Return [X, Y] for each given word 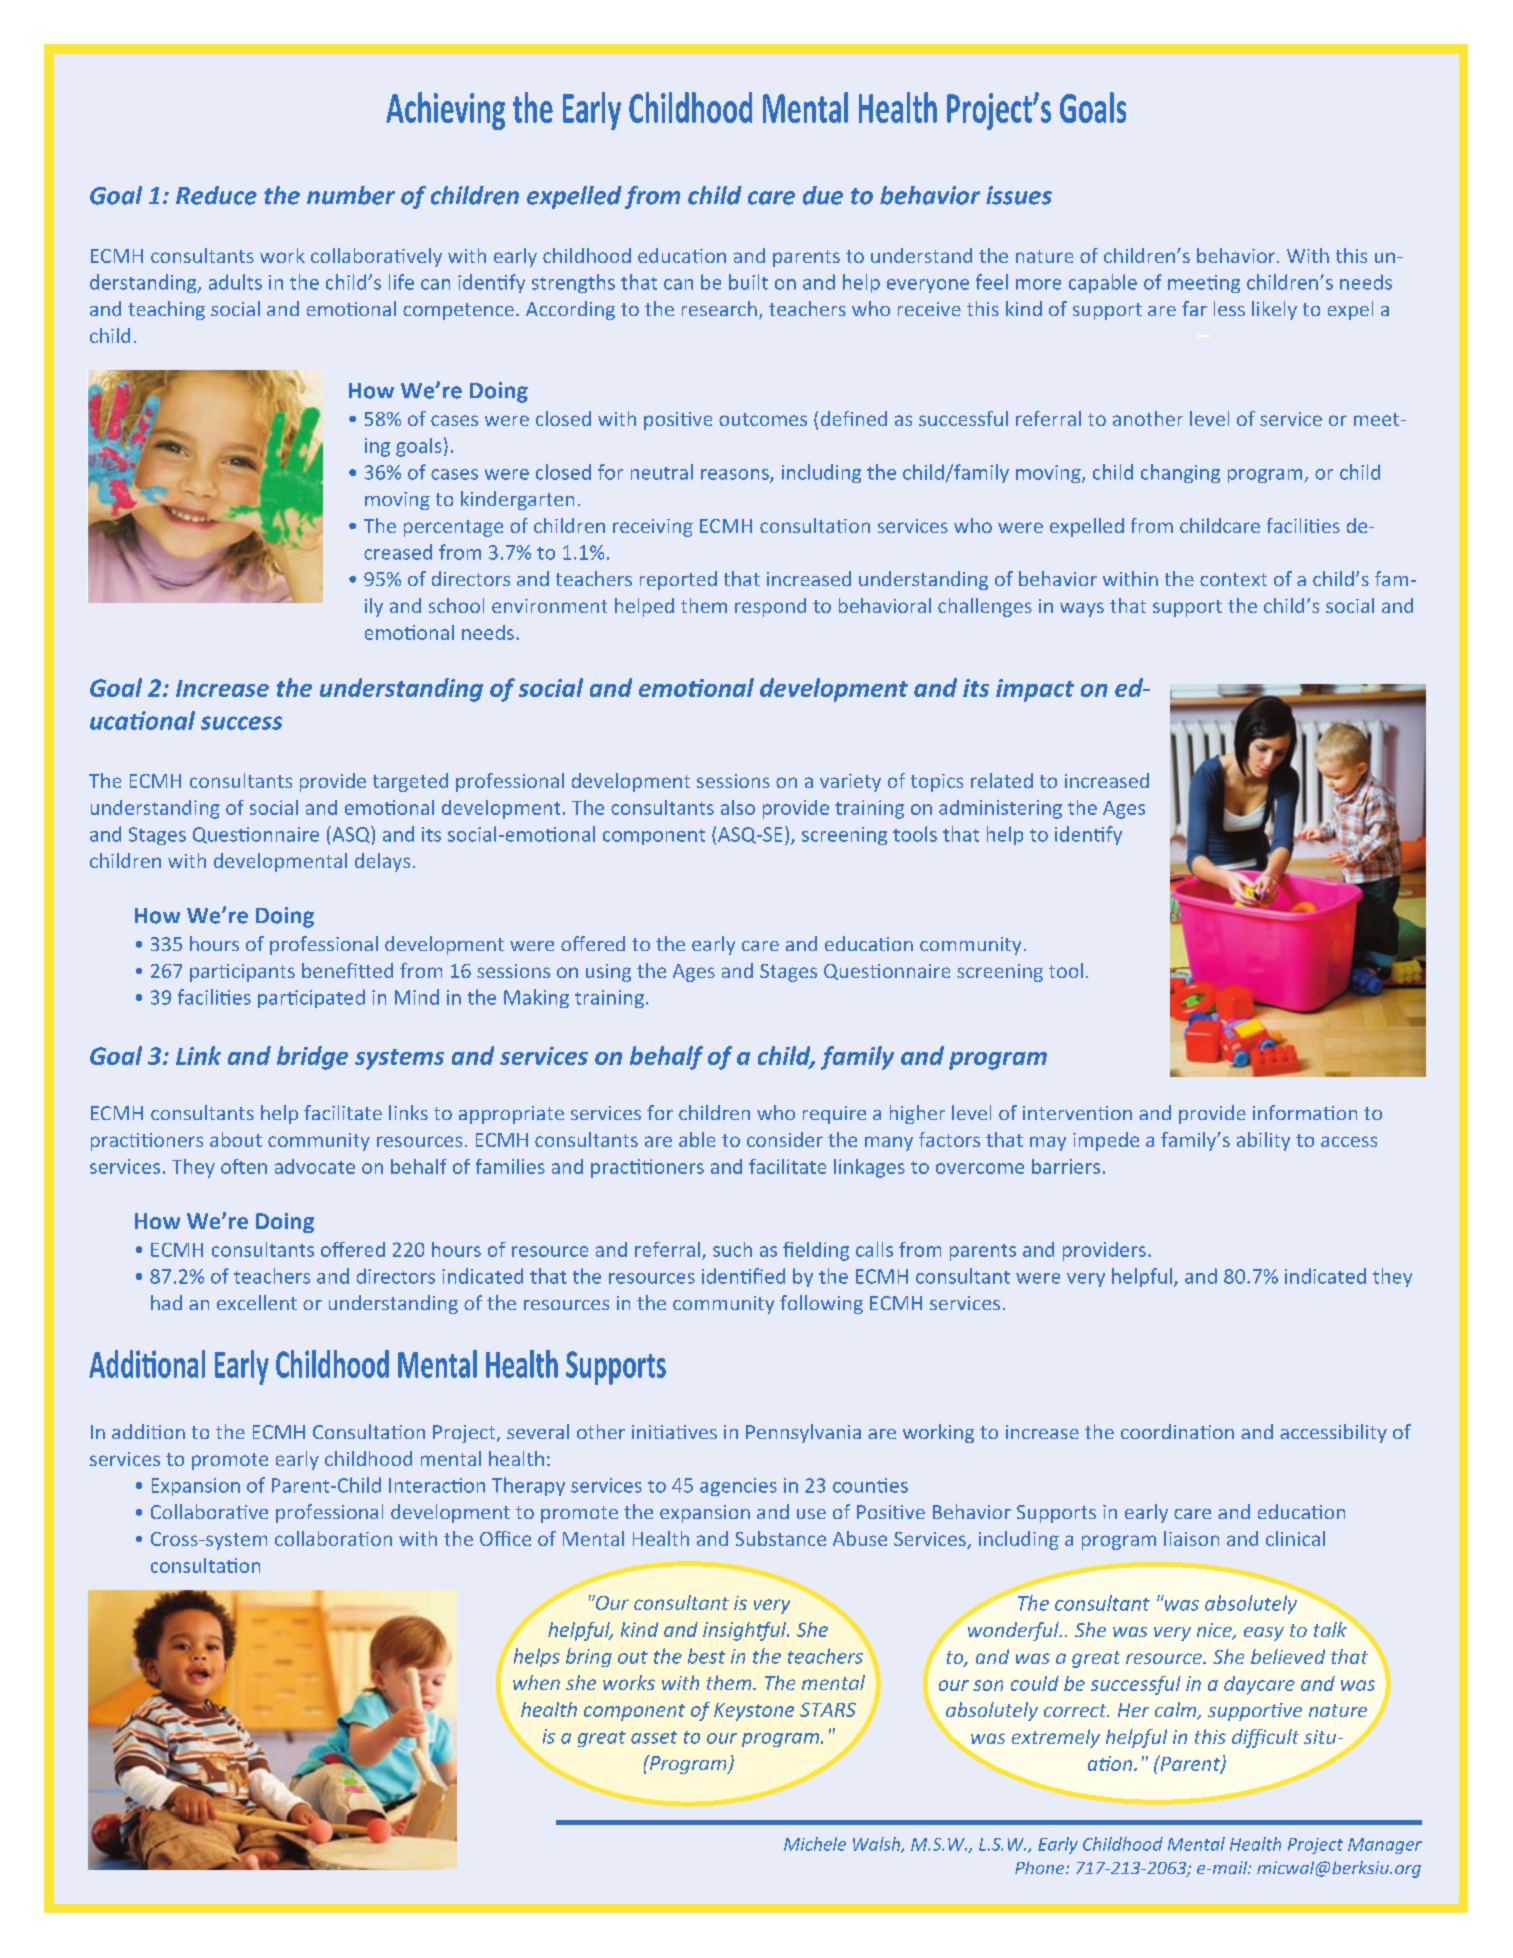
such [732, 1249]
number [351, 195]
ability [1263, 1141]
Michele [815, 1844]
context [1233, 579]
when [536, 1682]
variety [850, 783]
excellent [257, 1302]
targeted [410, 782]
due [823, 195]
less [1229, 308]
